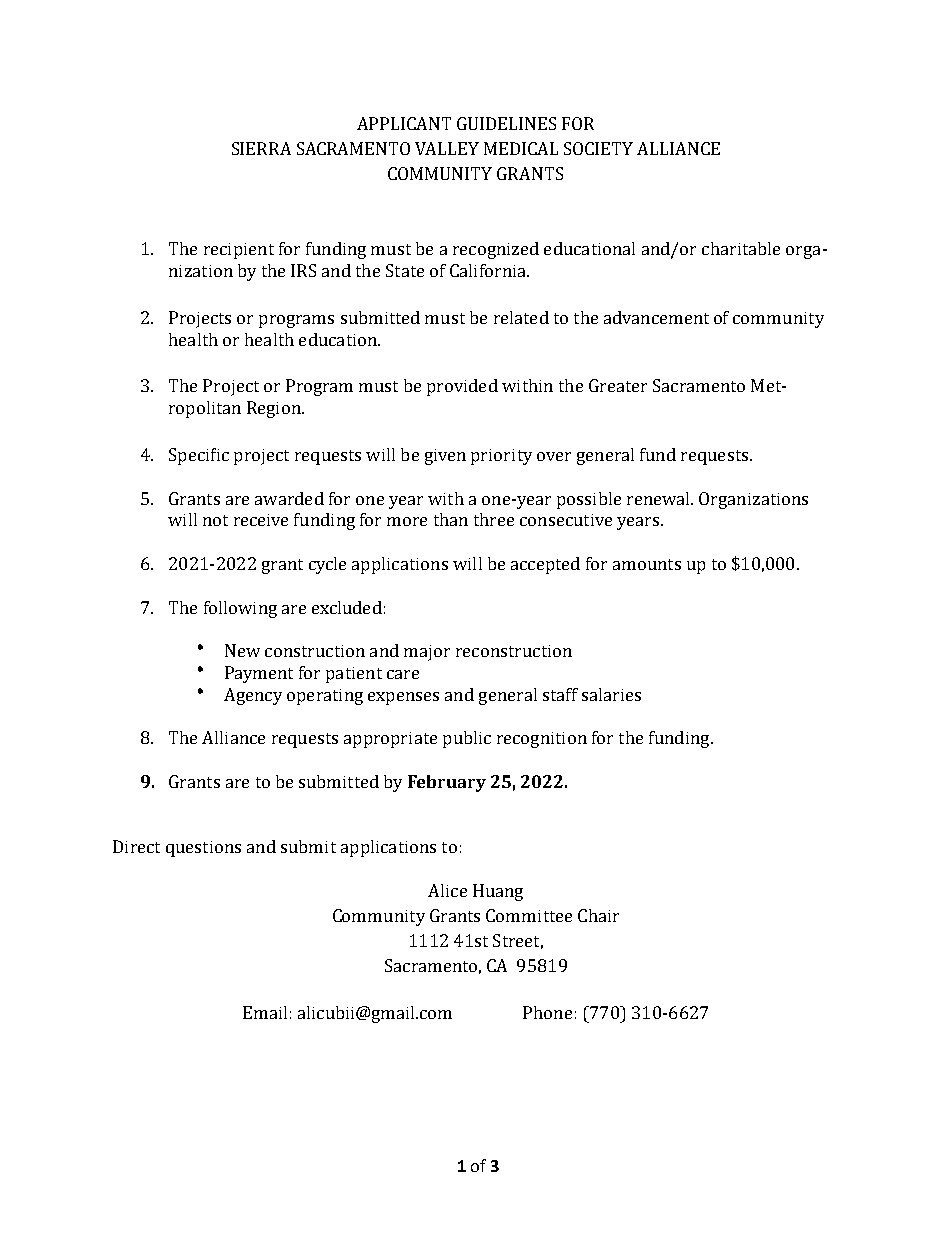 The height and width of the document is (1233, 952). Describe the element at coordinates (656, 317) in the document. I see `advancement` at that location.
